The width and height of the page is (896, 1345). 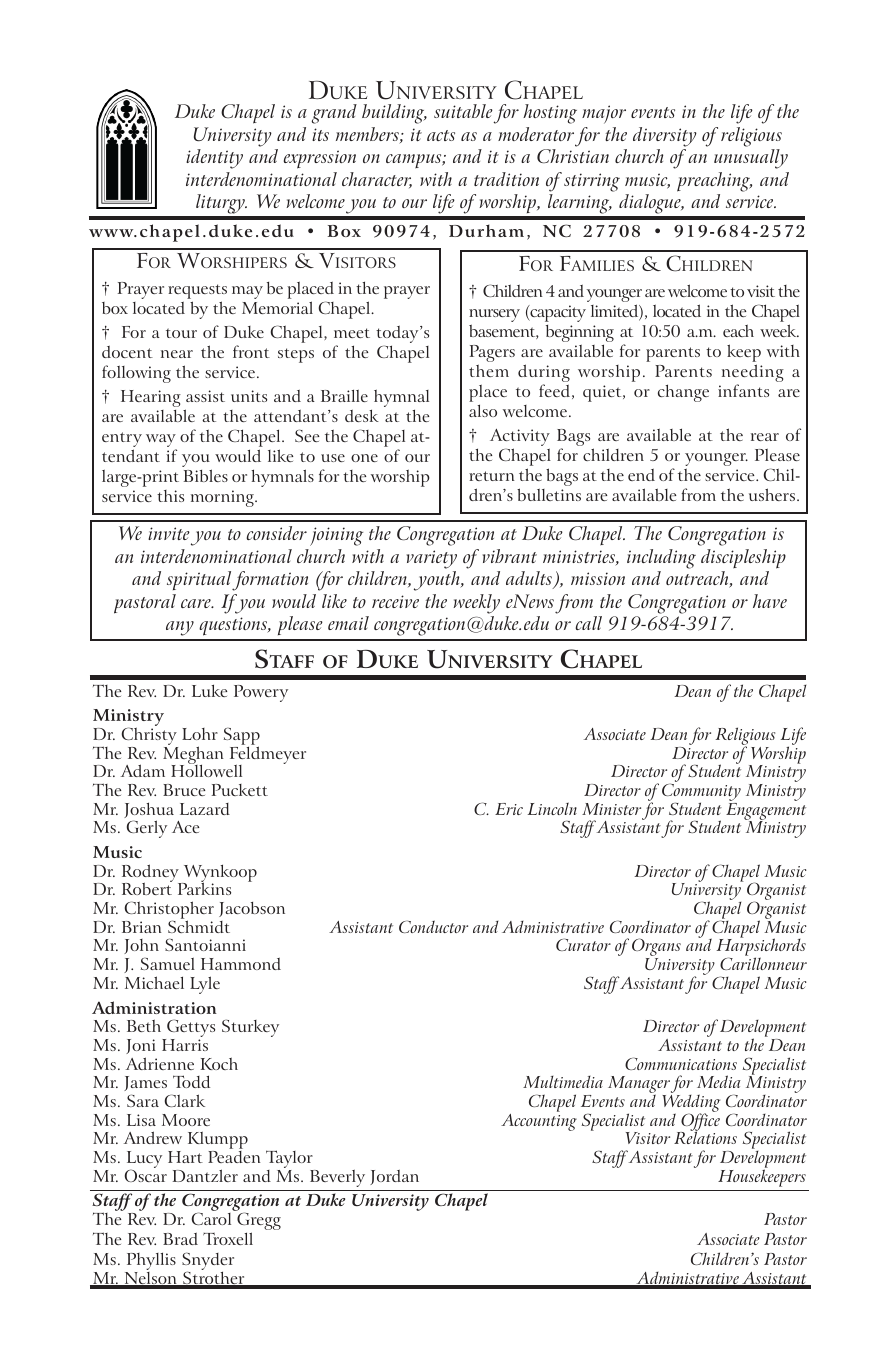 What do you see at coordinates (441, 135) in the page?
I see `acts` at bounding box center [441, 135].
